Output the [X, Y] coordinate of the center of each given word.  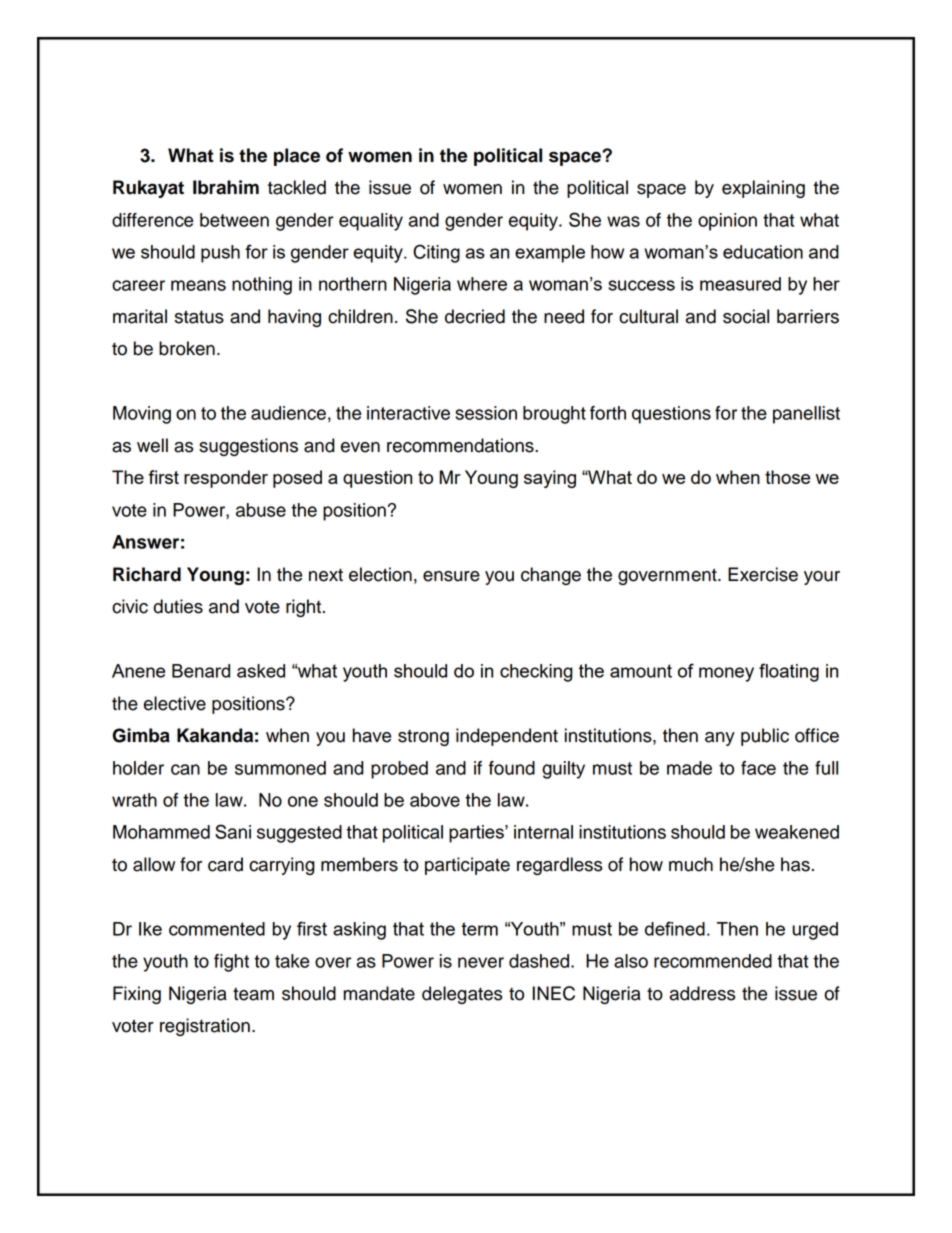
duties [178, 606]
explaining [763, 189]
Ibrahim [226, 187]
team [253, 994]
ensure [451, 576]
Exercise [763, 574]
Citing [436, 253]
